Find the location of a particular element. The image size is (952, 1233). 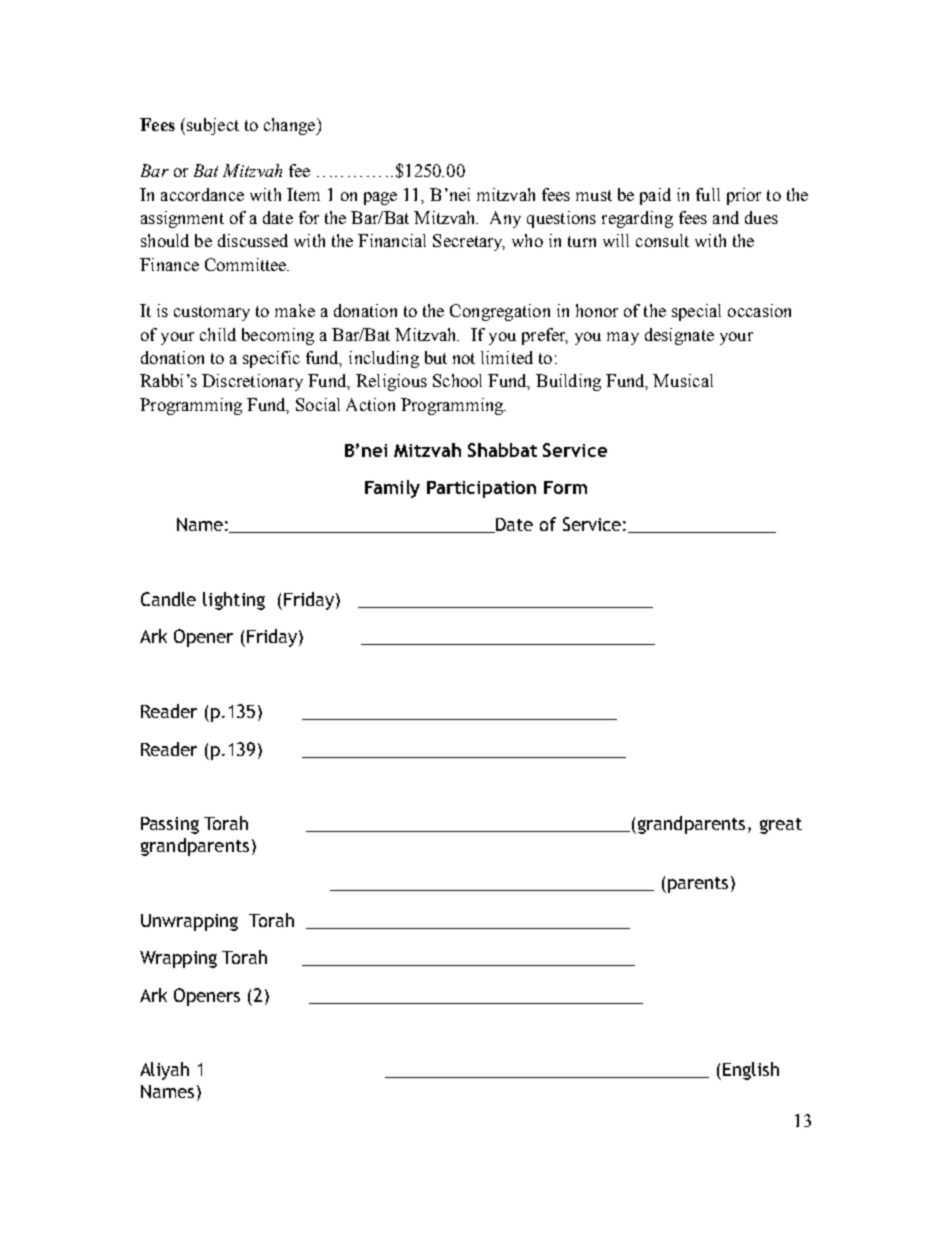

Aliyah is located at coordinates (164, 1071).
